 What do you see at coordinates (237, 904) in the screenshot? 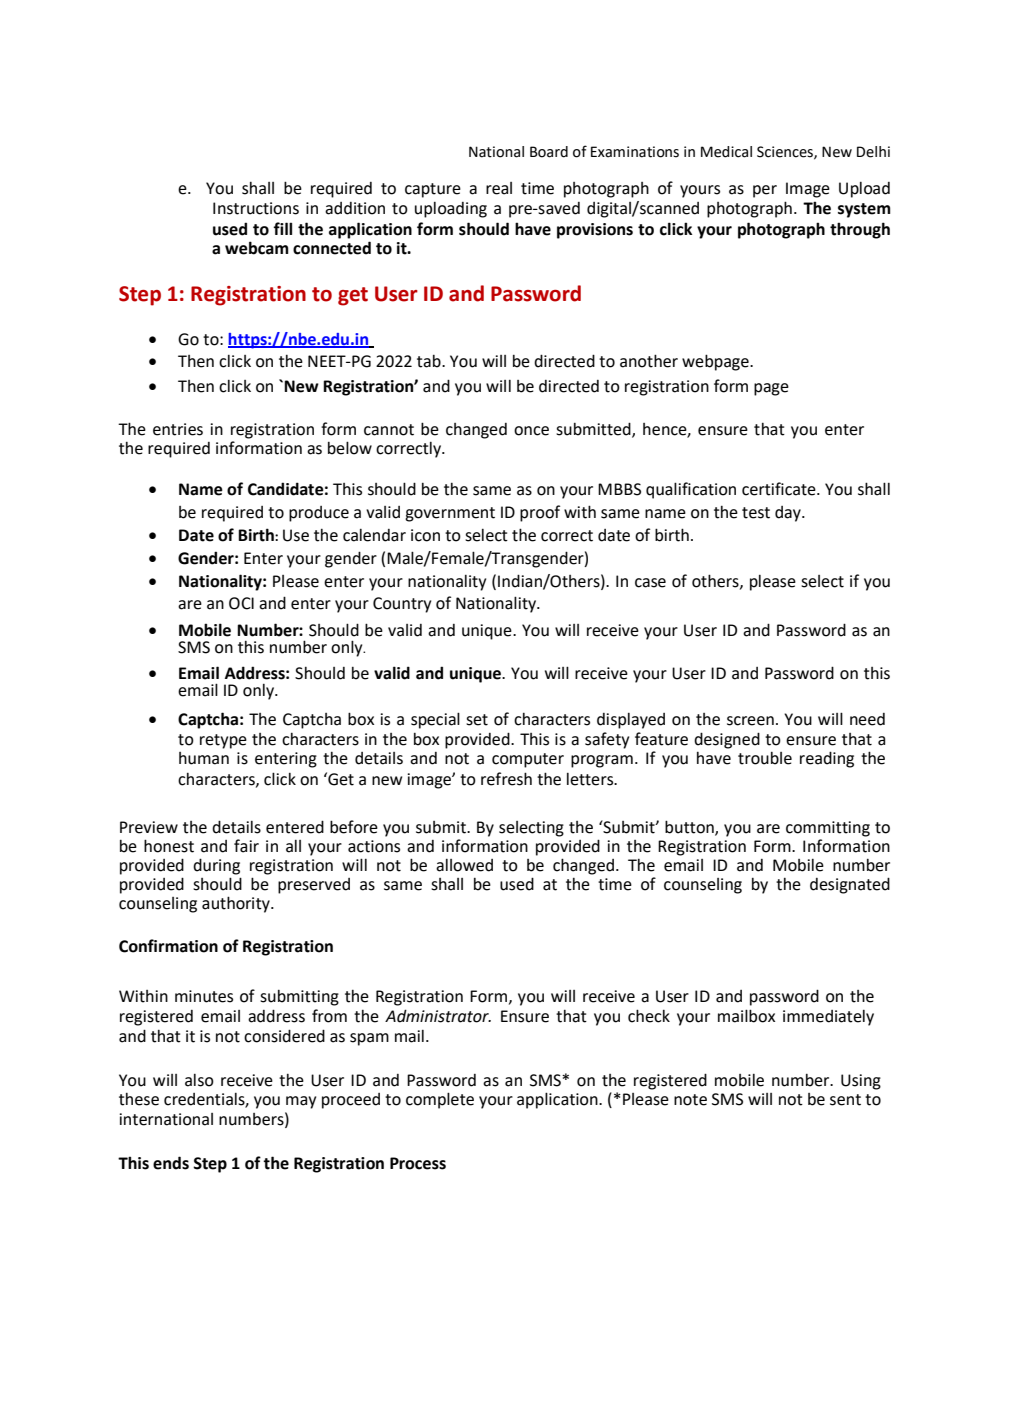
I see `authority` at bounding box center [237, 904].
